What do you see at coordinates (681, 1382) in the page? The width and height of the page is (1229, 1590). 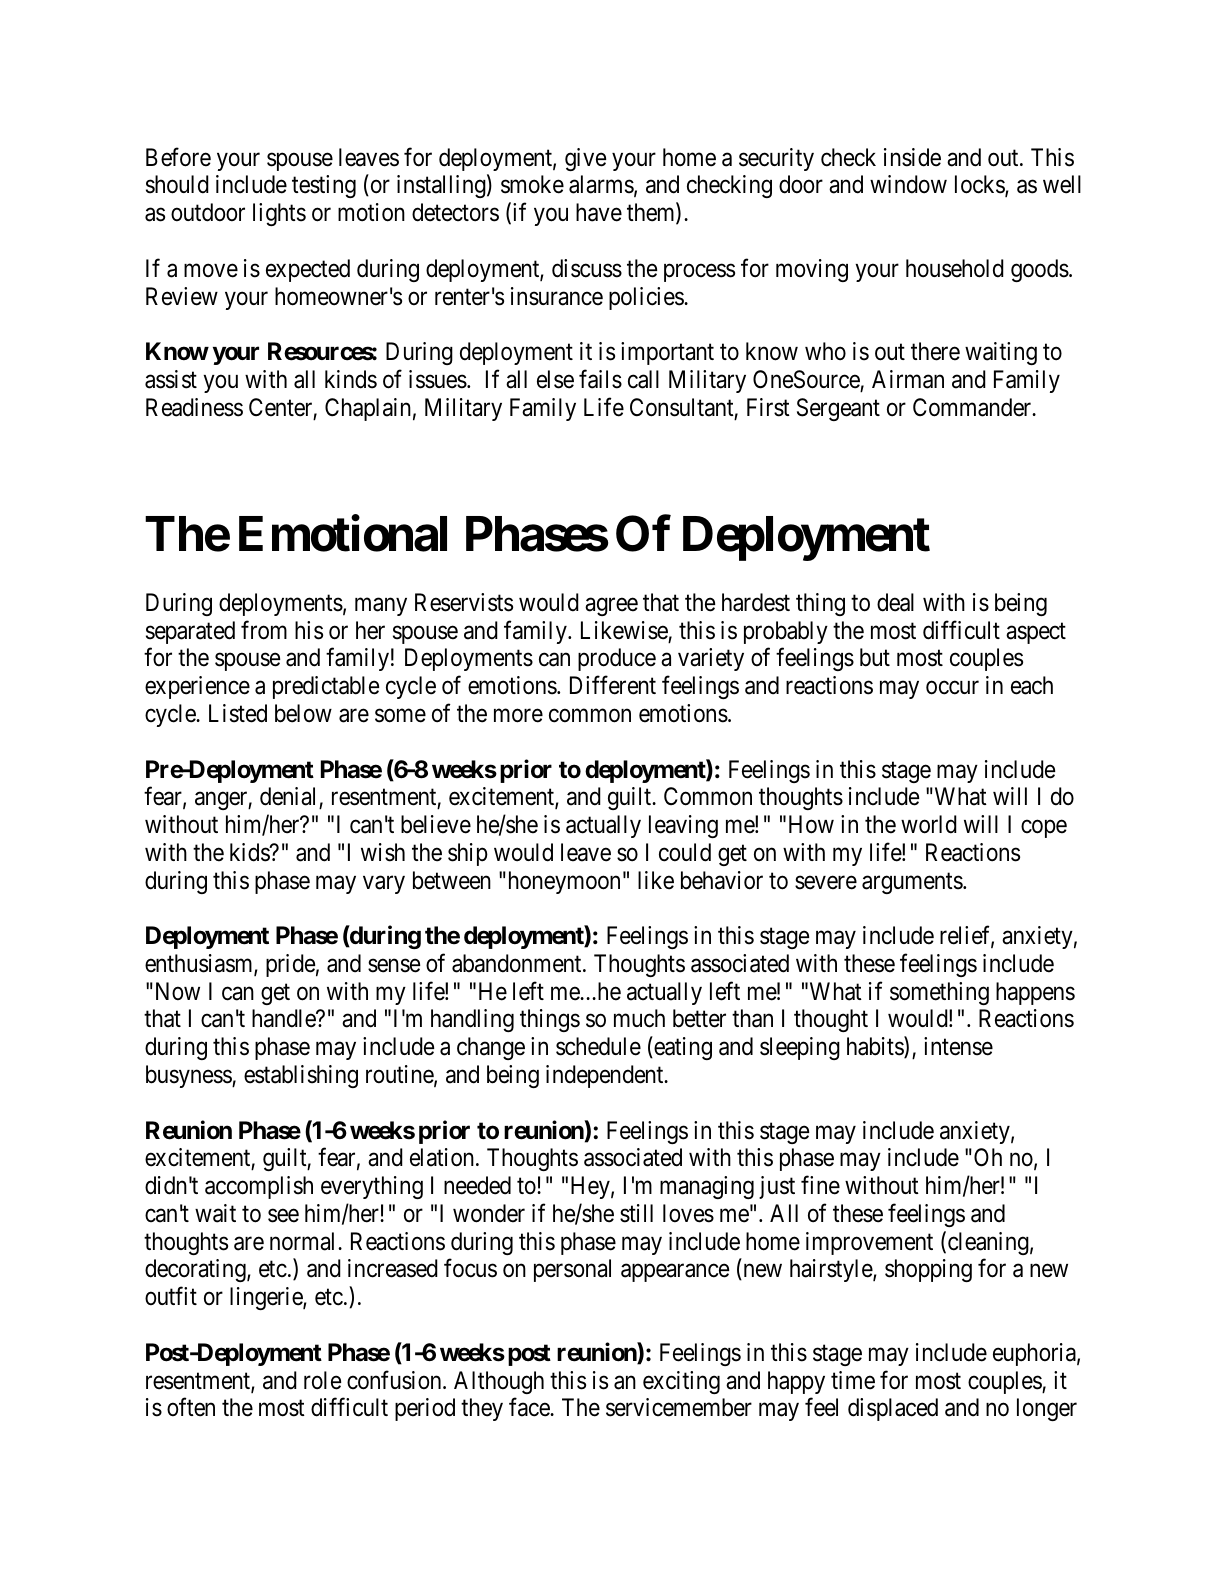 I see `exciting` at bounding box center [681, 1382].
